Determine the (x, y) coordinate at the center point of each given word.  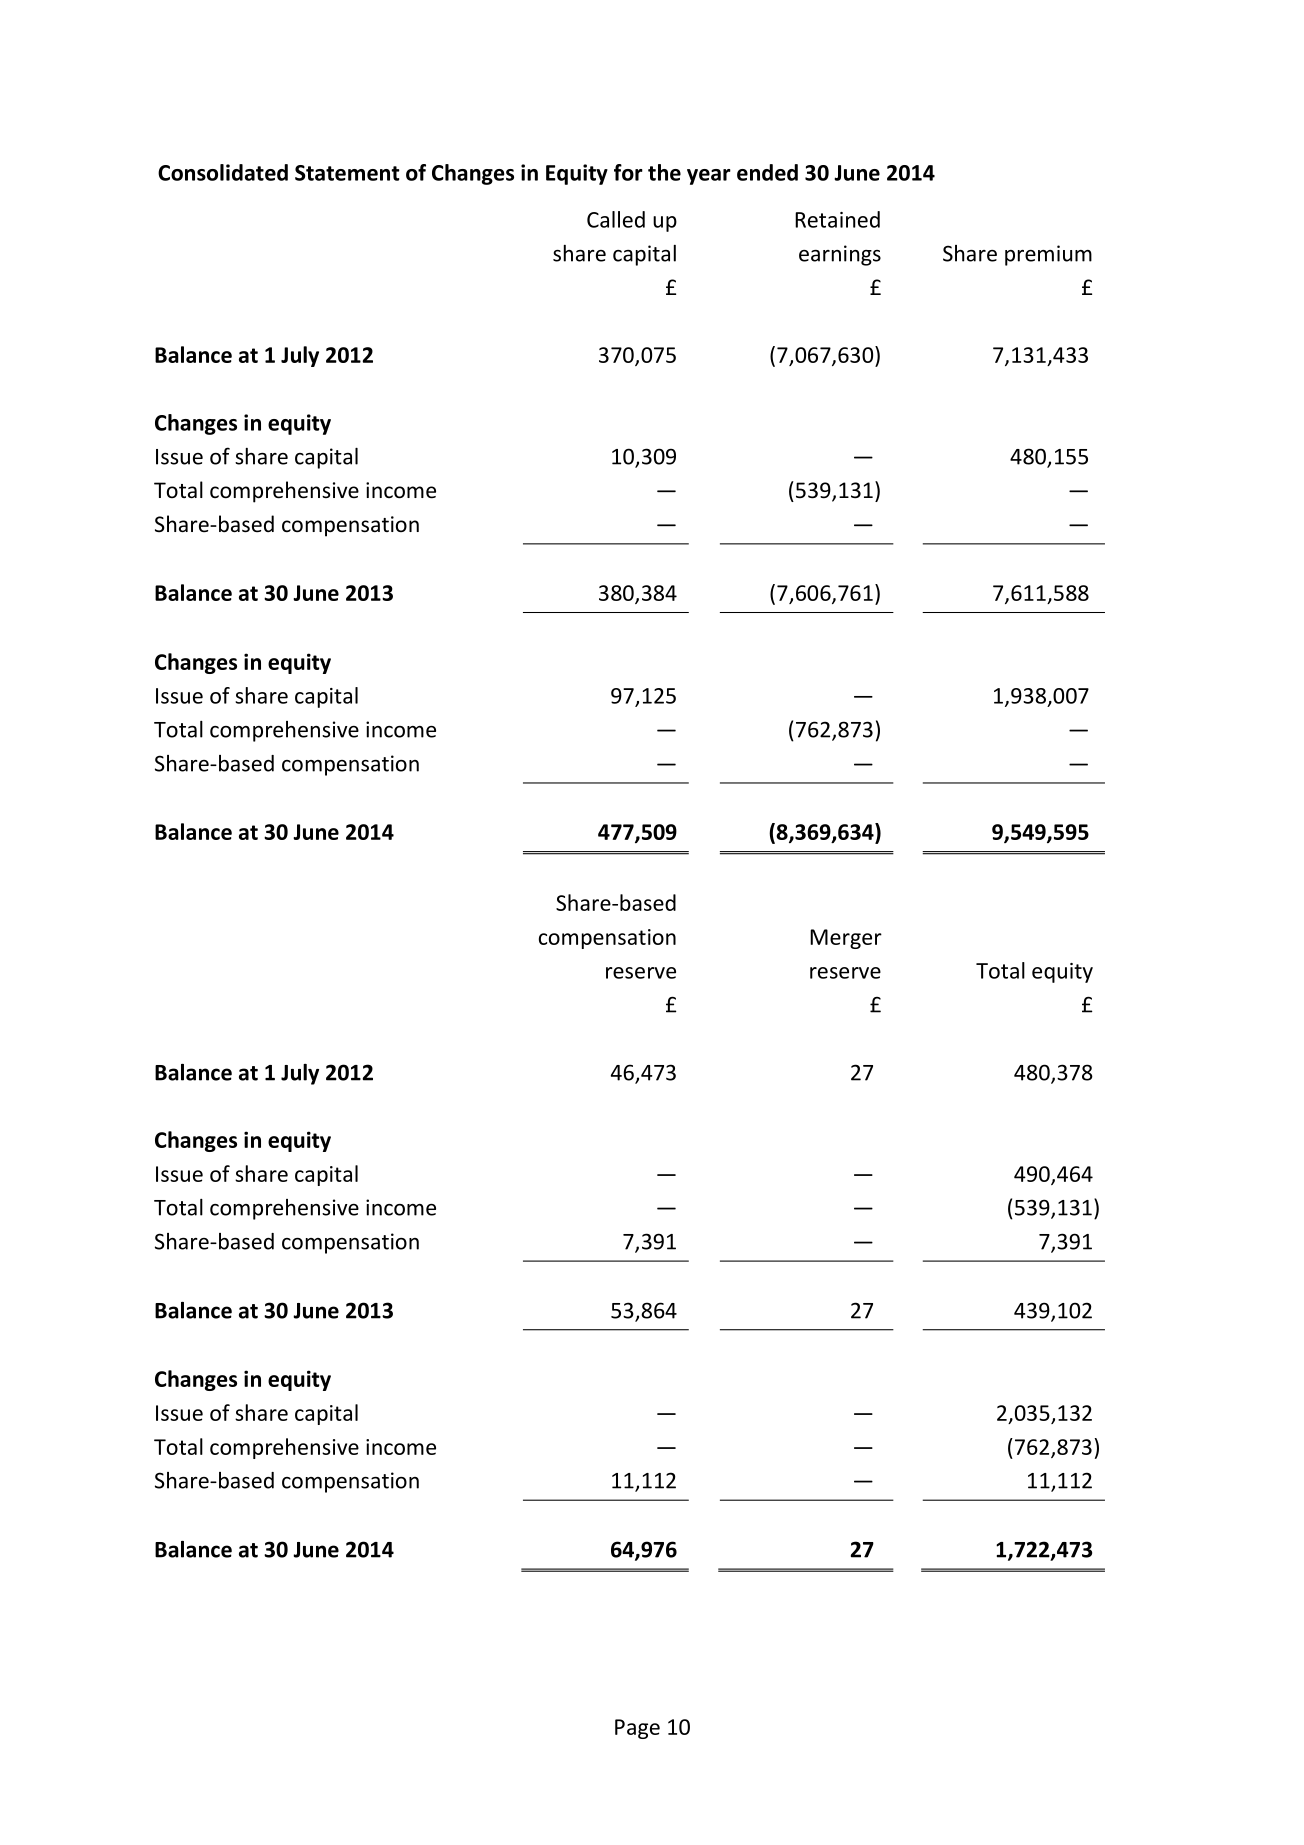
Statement (347, 173)
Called (616, 219)
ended (767, 172)
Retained (837, 219)
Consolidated (223, 172)
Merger (846, 939)
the (664, 172)
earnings (840, 255)
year (709, 177)
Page (637, 1729)
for (628, 172)
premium (1048, 255)
